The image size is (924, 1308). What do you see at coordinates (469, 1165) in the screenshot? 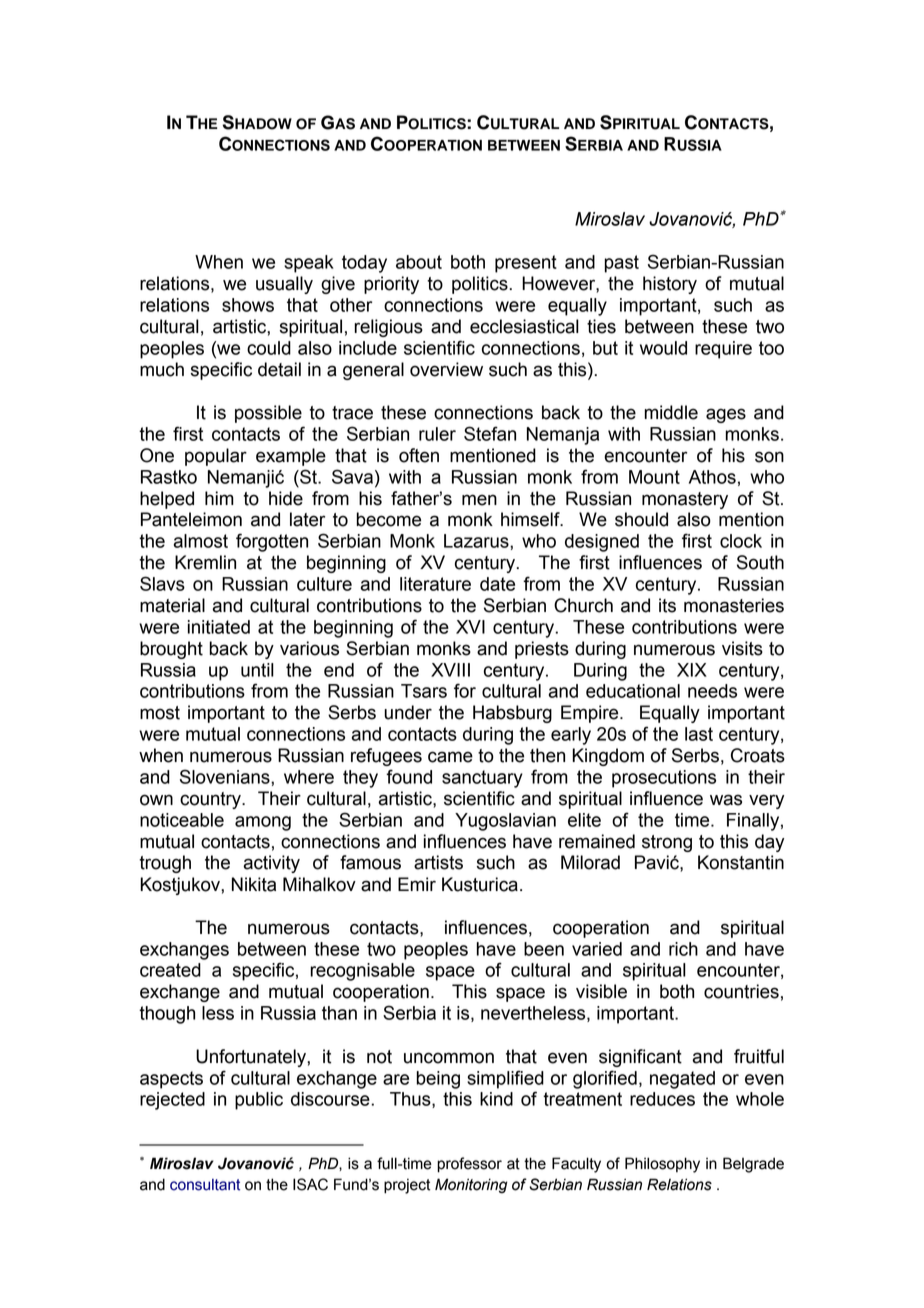
I see `professor` at bounding box center [469, 1165].
